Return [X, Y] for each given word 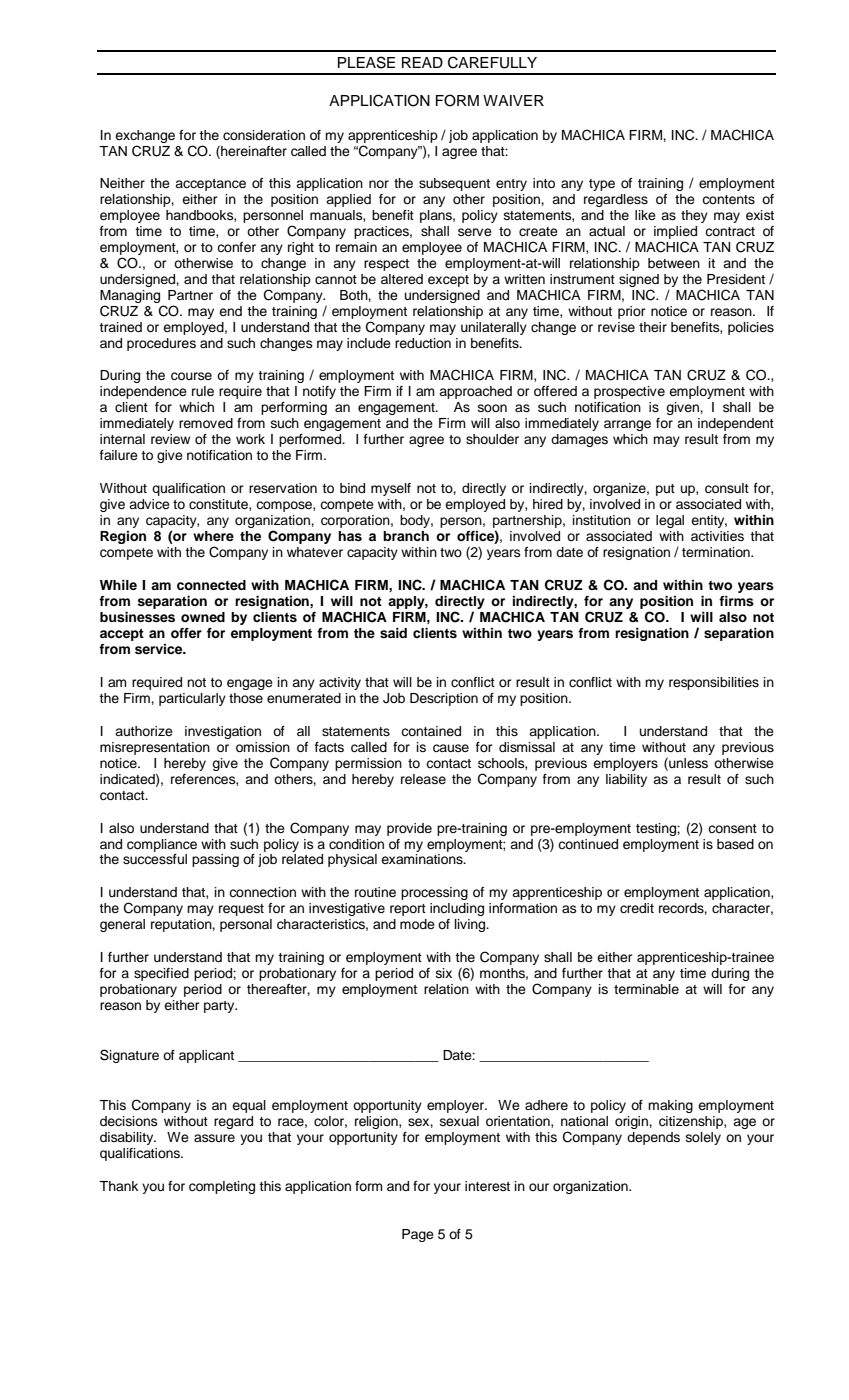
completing [222, 1187]
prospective [629, 392]
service [160, 649]
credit [637, 908]
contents [728, 199]
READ [422, 62]
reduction [423, 343]
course [191, 376]
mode [417, 924]
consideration [264, 135]
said [393, 633]
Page [418, 1235]
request [241, 910]
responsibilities [714, 683]
